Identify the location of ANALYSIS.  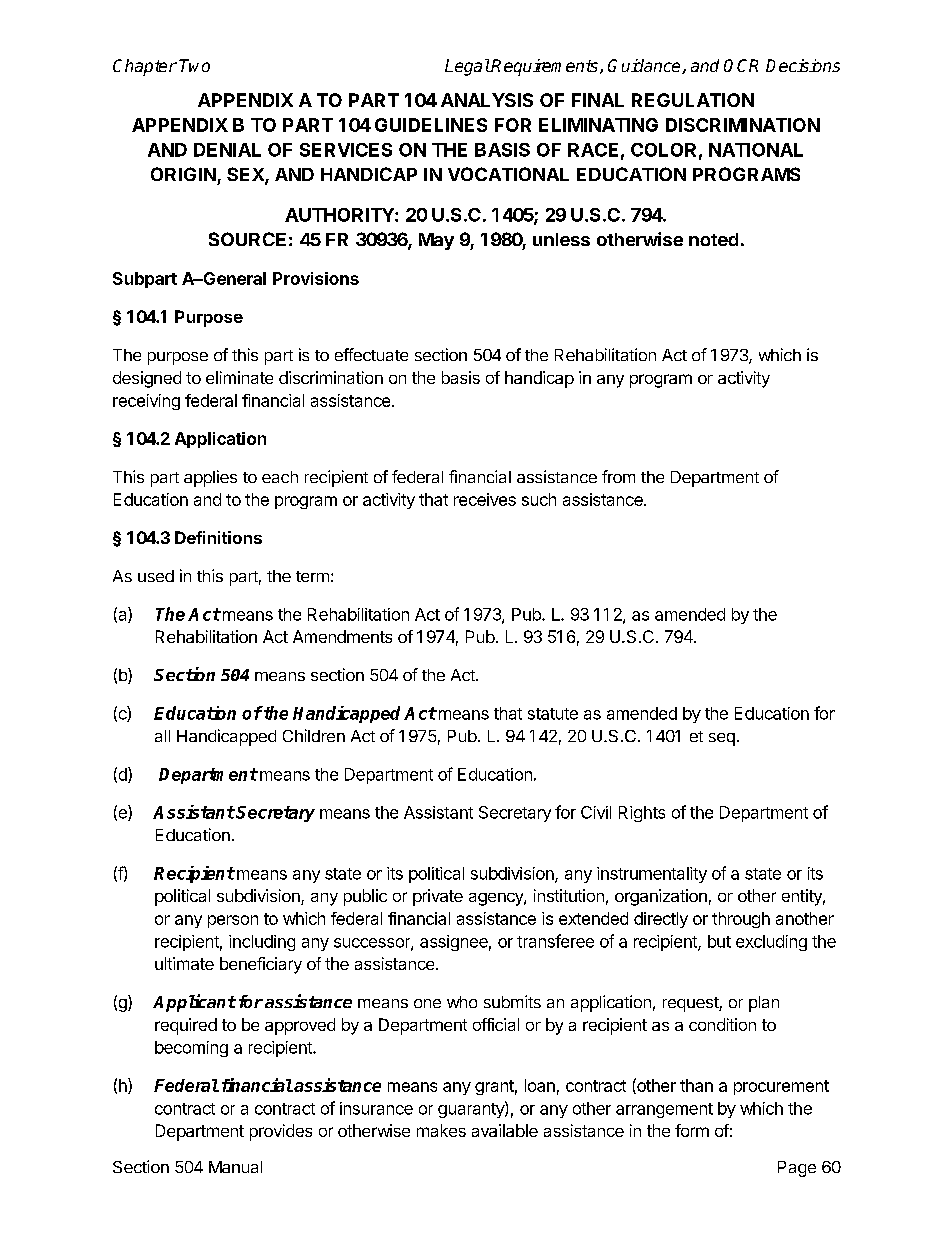
(487, 100).
